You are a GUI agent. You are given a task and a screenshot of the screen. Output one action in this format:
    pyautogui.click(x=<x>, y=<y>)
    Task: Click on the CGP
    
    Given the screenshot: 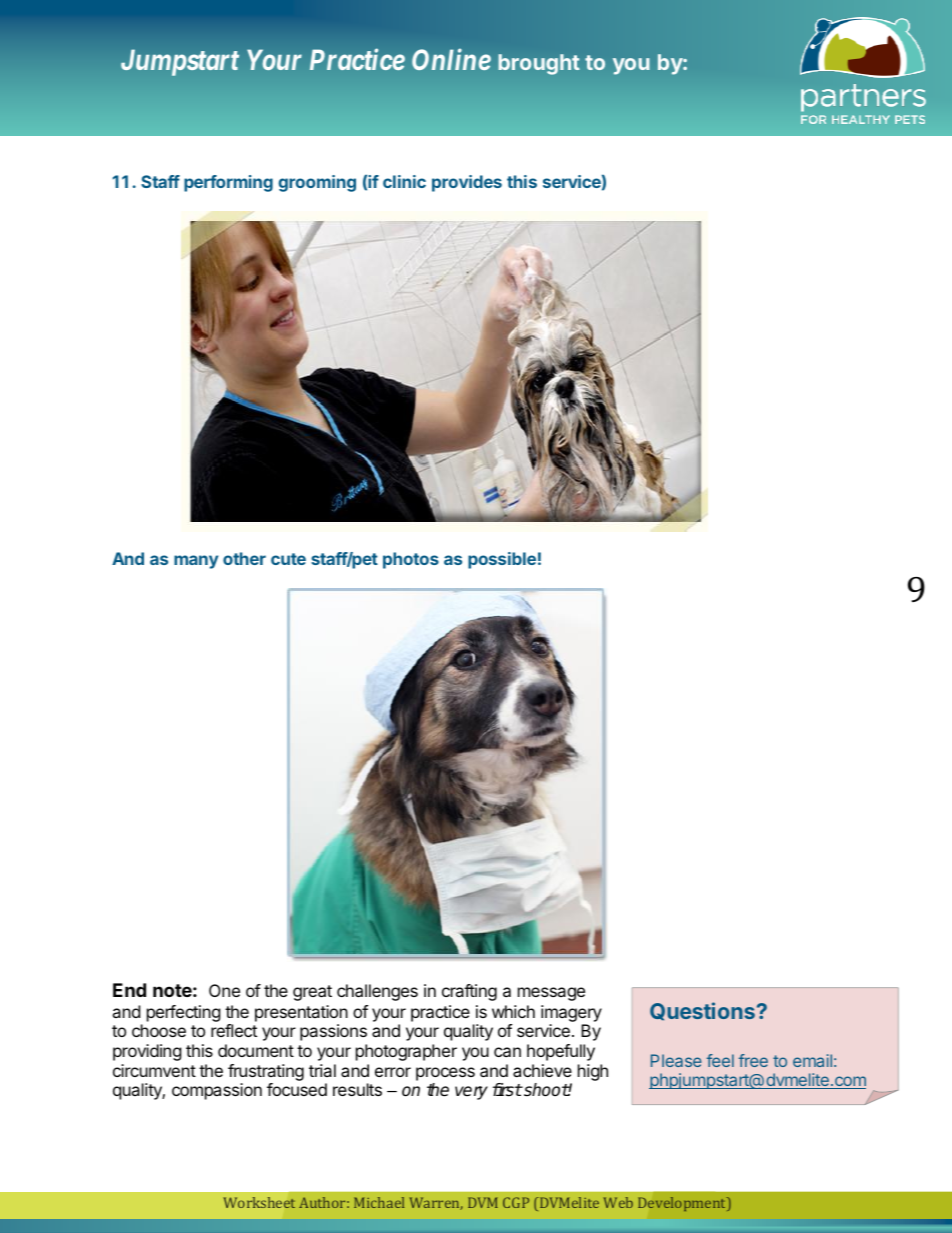 What is the action you would take?
    pyautogui.click(x=516, y=1202)
